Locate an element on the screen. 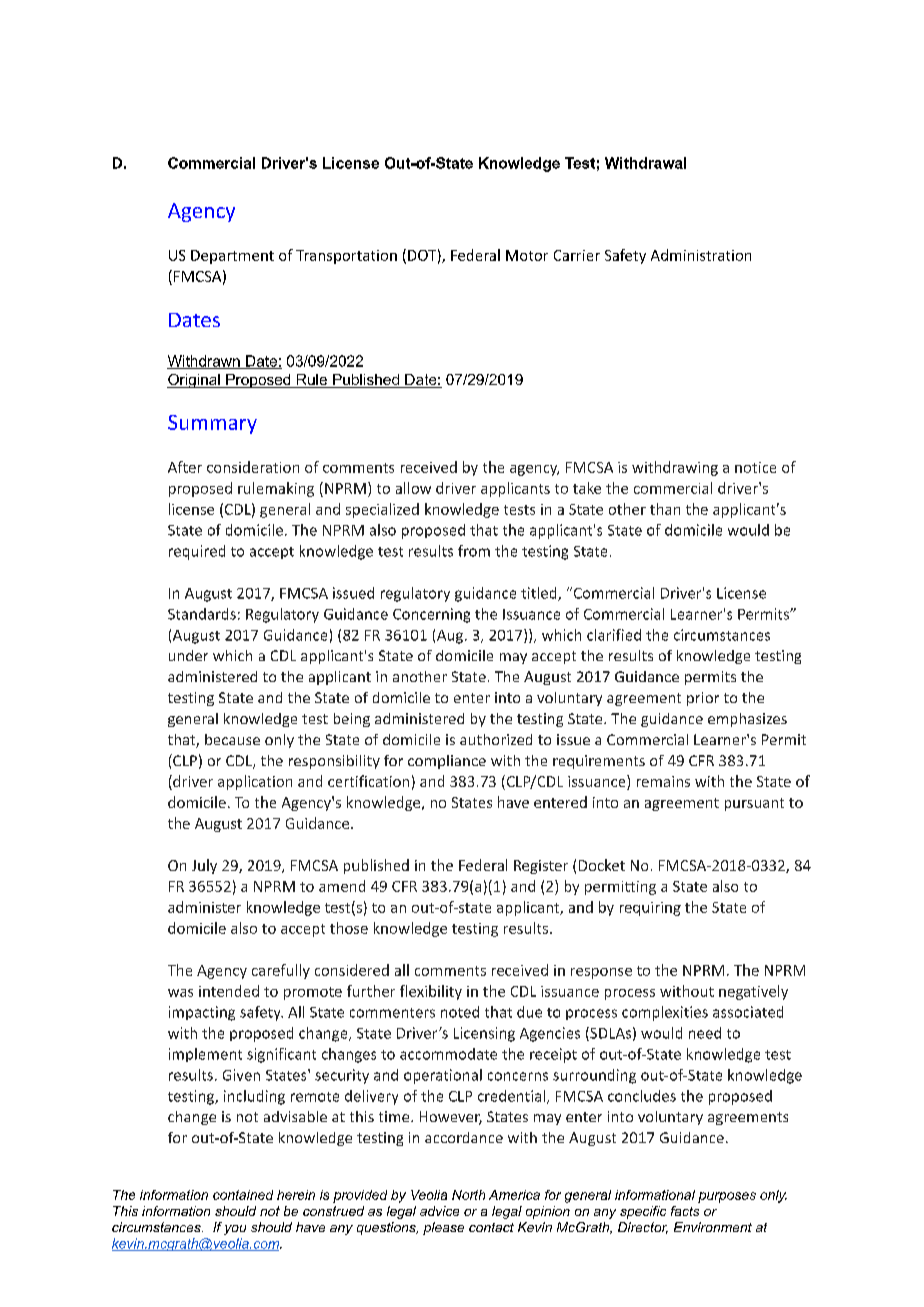  Motor is located at coordinates (527, 255).
